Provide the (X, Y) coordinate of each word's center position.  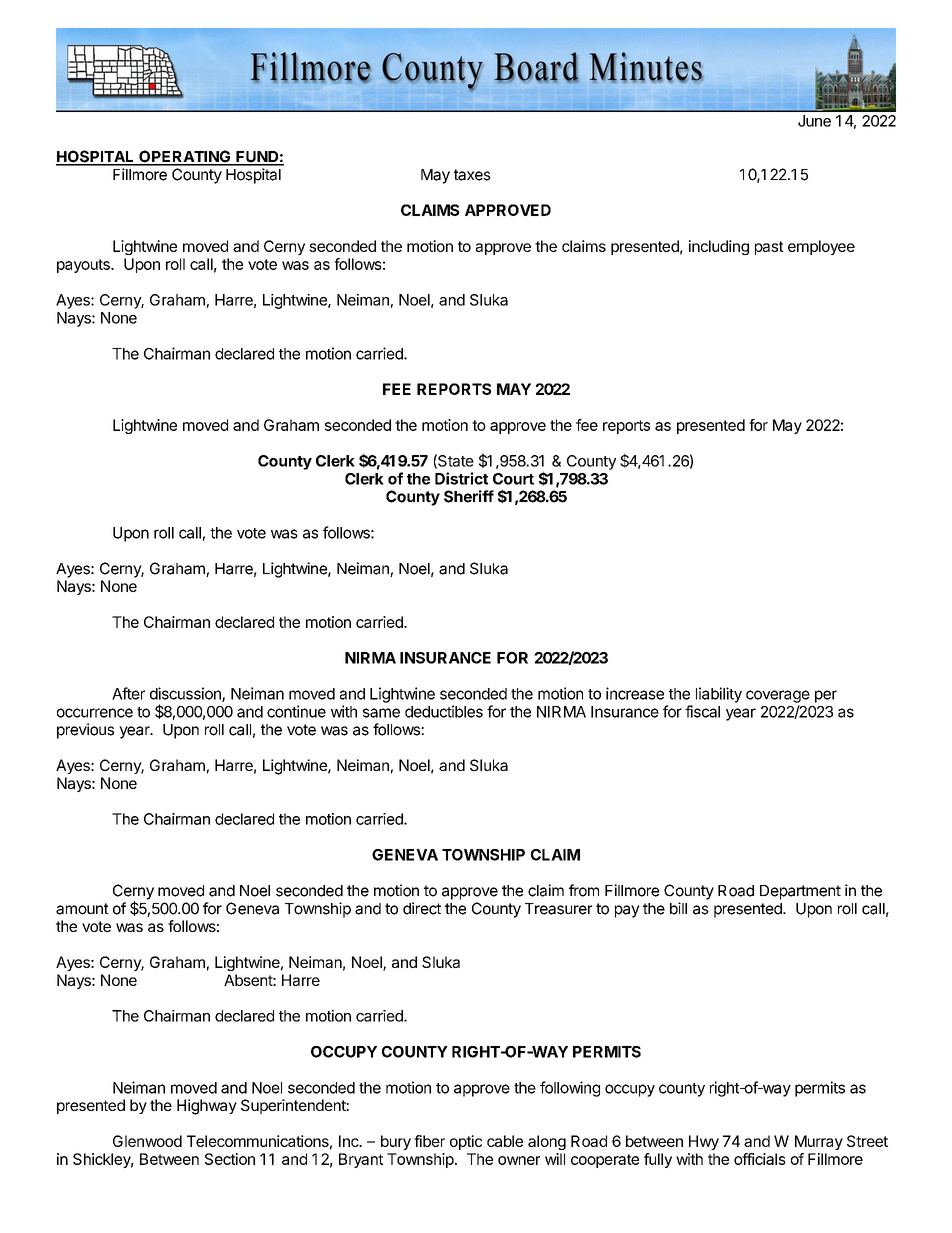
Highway (207, 1107)
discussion (186, 694)
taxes (472, 175)
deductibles (444, 711)
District (461, 478)
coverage (778, 696)
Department (800, 892)
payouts (84, 266)
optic (466, 1142)
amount (82, 909)
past (769, 248)
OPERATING (185, 157)
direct (422, 908)
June (814, 121)
